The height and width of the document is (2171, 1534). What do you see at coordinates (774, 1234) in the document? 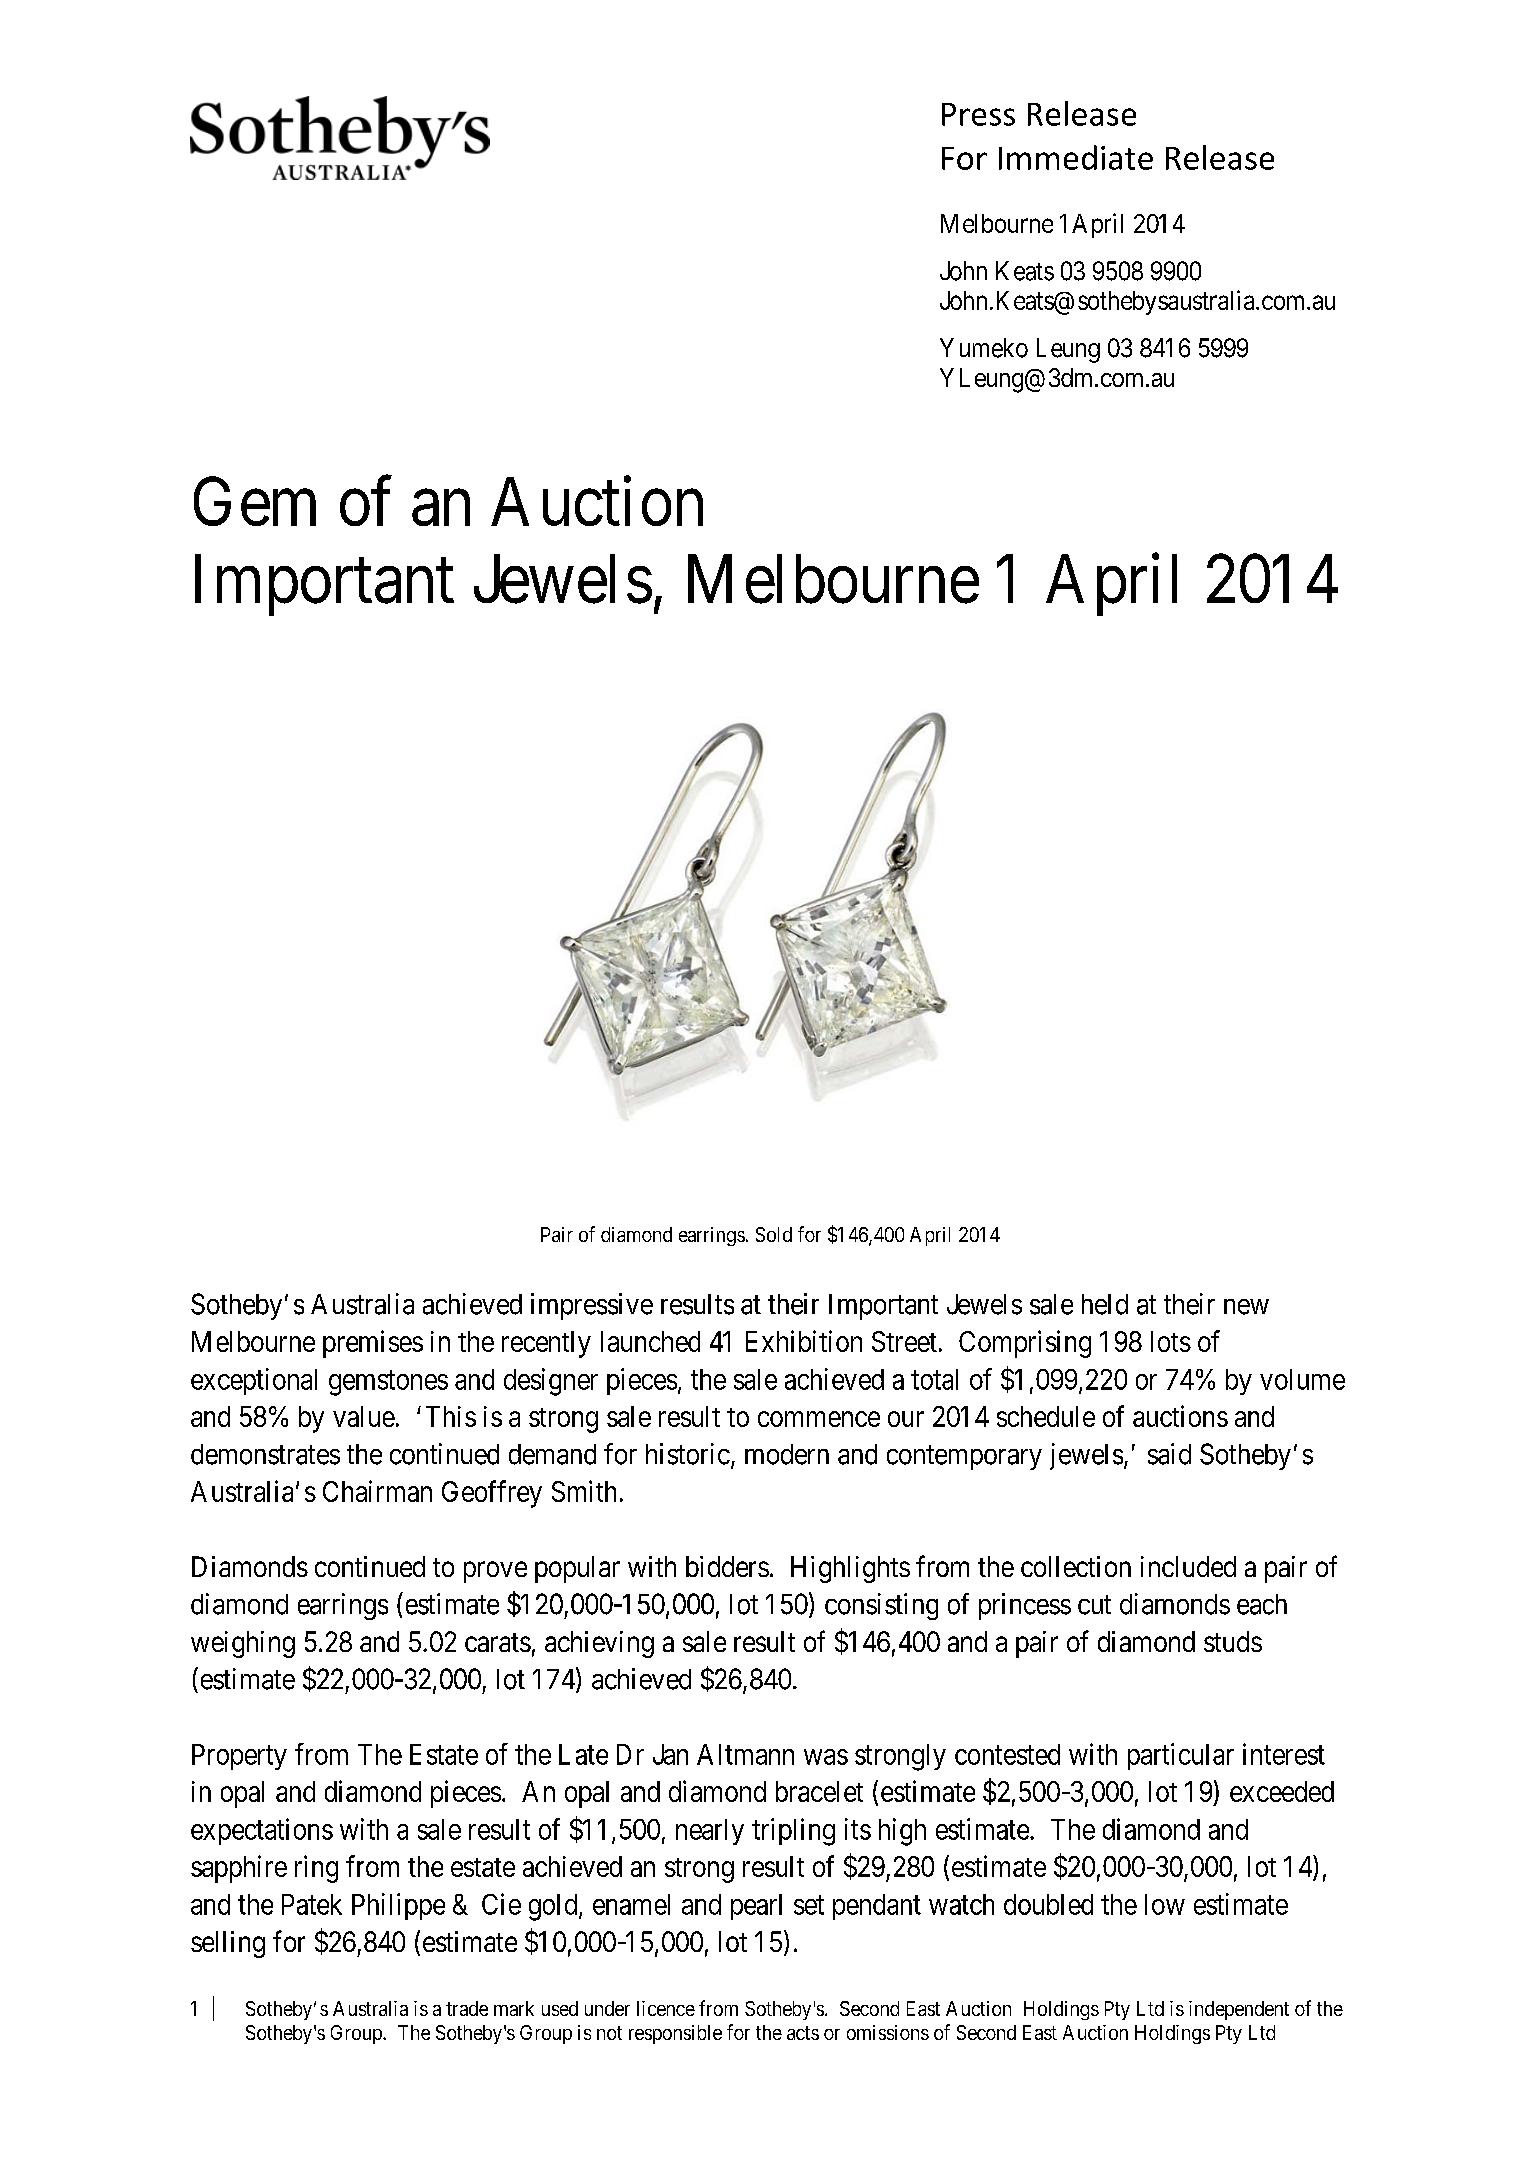
I see `Sold` at bounding box center [774, 1234].
